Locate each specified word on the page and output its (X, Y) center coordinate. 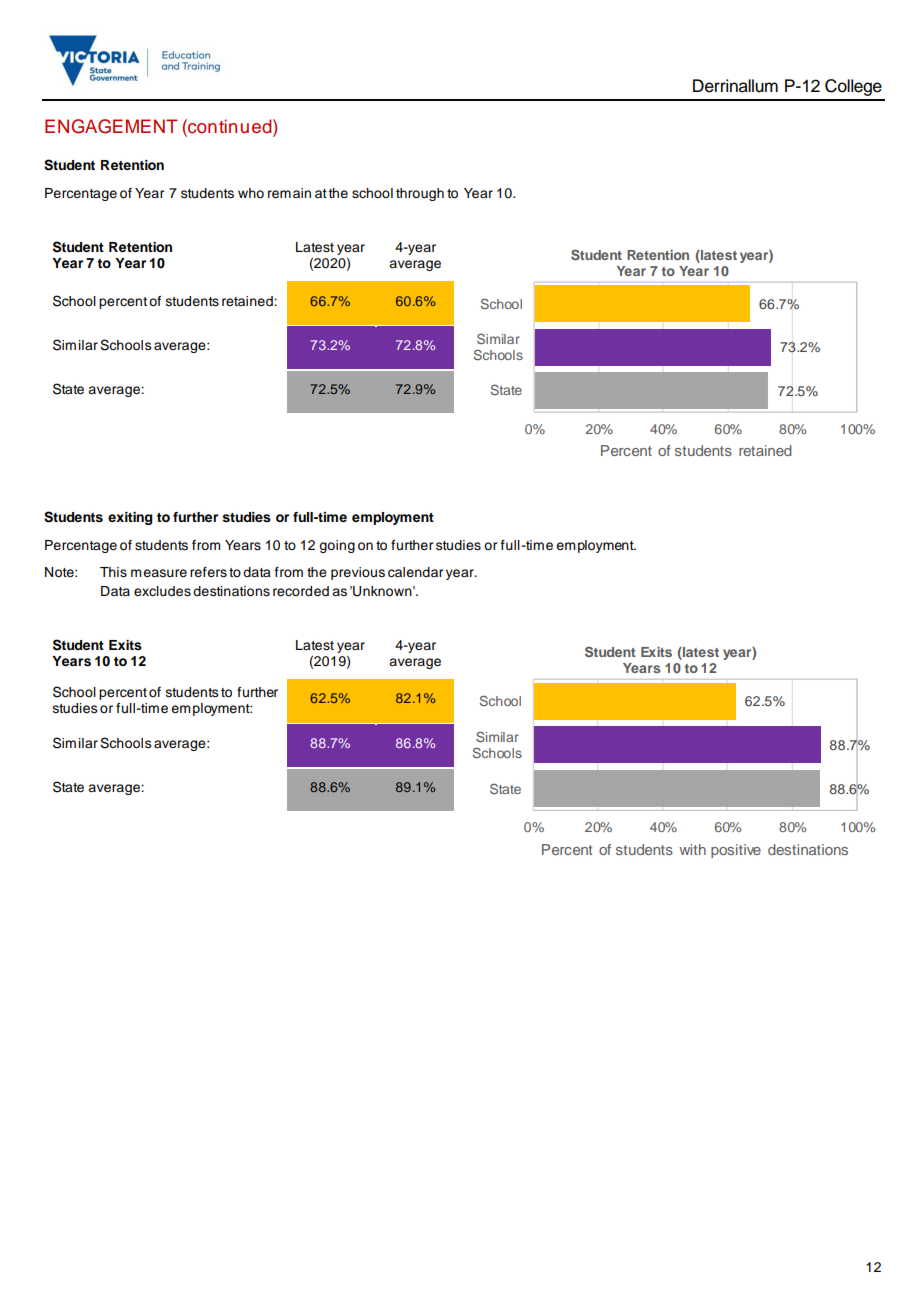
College (853, 87)
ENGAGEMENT (111, 126)
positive (736, 851)
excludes (162, 591)
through (420, 194)
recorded (301, 591)
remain (289, 193)
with (692, 849)
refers (208, 572)
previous (358, 573)
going (337, 546)
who (251, 193)
